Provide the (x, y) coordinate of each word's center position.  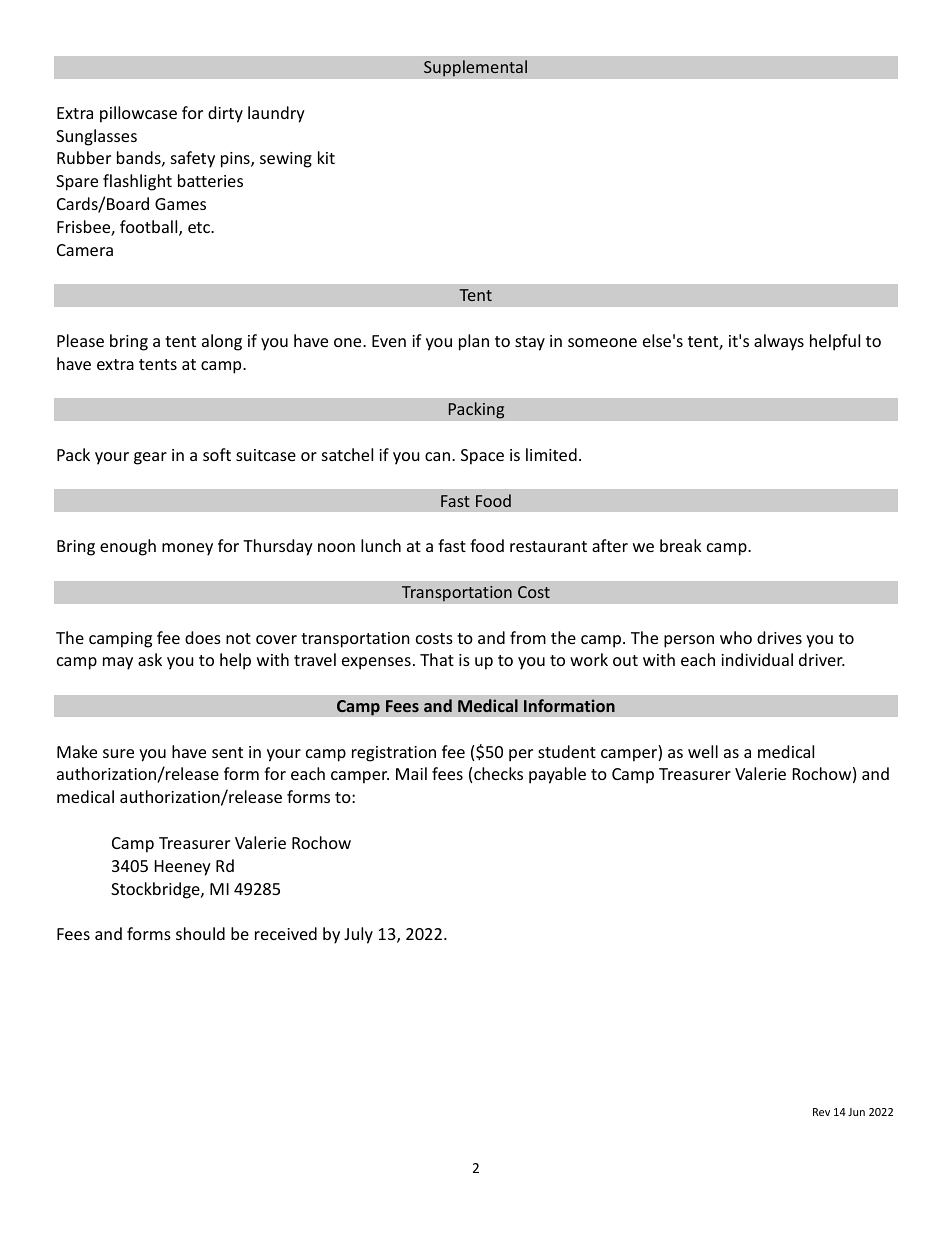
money (187, 549)
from (528, 637)
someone (602, 342)
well (703, 751)
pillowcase (138, 114)
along (222, 342)
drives (779, 637)
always (779, 342)
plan (474, 342)
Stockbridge (156, 890)
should (200, 933)
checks (498, 773)
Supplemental (475, 68)
